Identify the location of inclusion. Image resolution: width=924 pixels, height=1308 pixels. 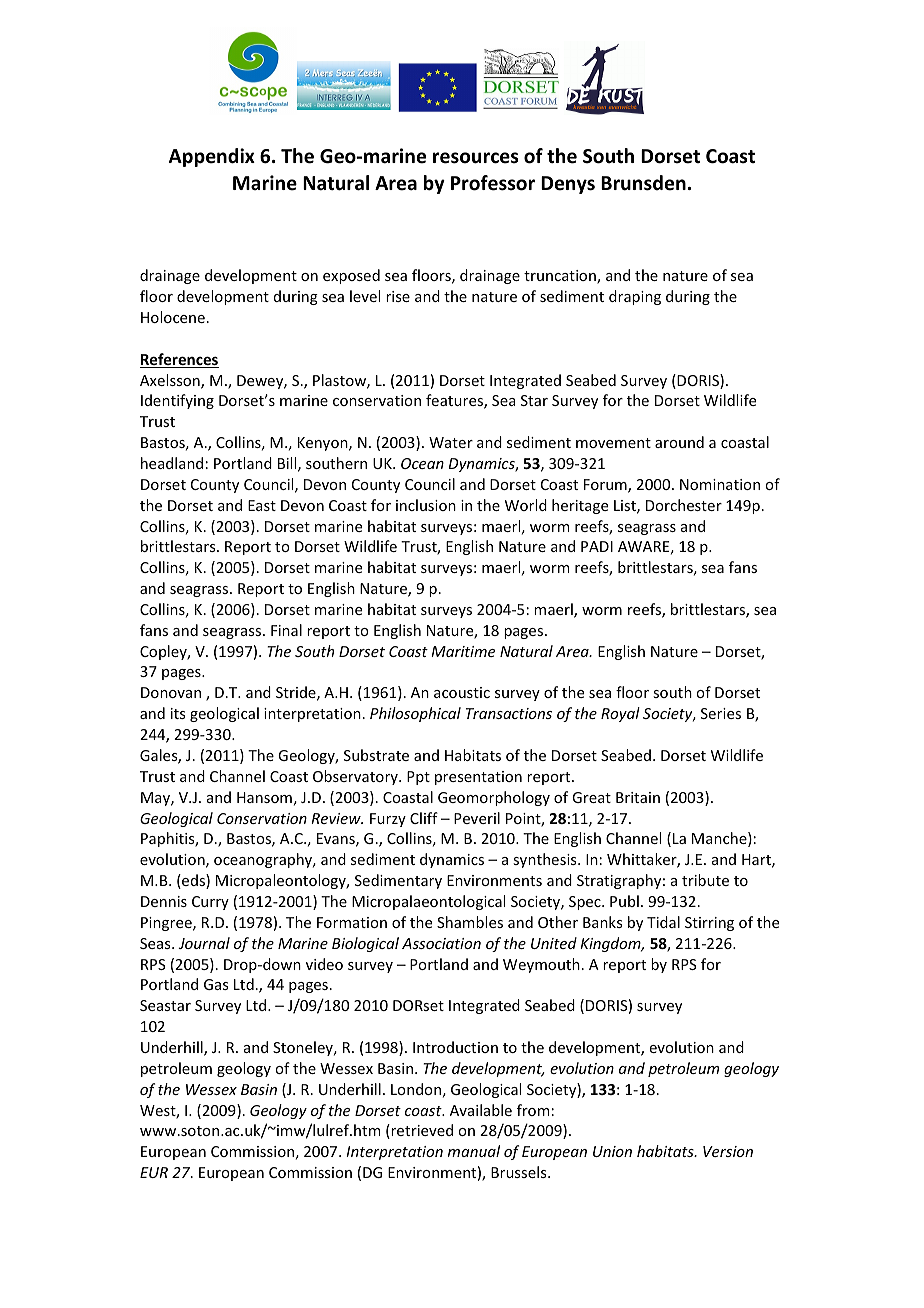
(426, 505).
